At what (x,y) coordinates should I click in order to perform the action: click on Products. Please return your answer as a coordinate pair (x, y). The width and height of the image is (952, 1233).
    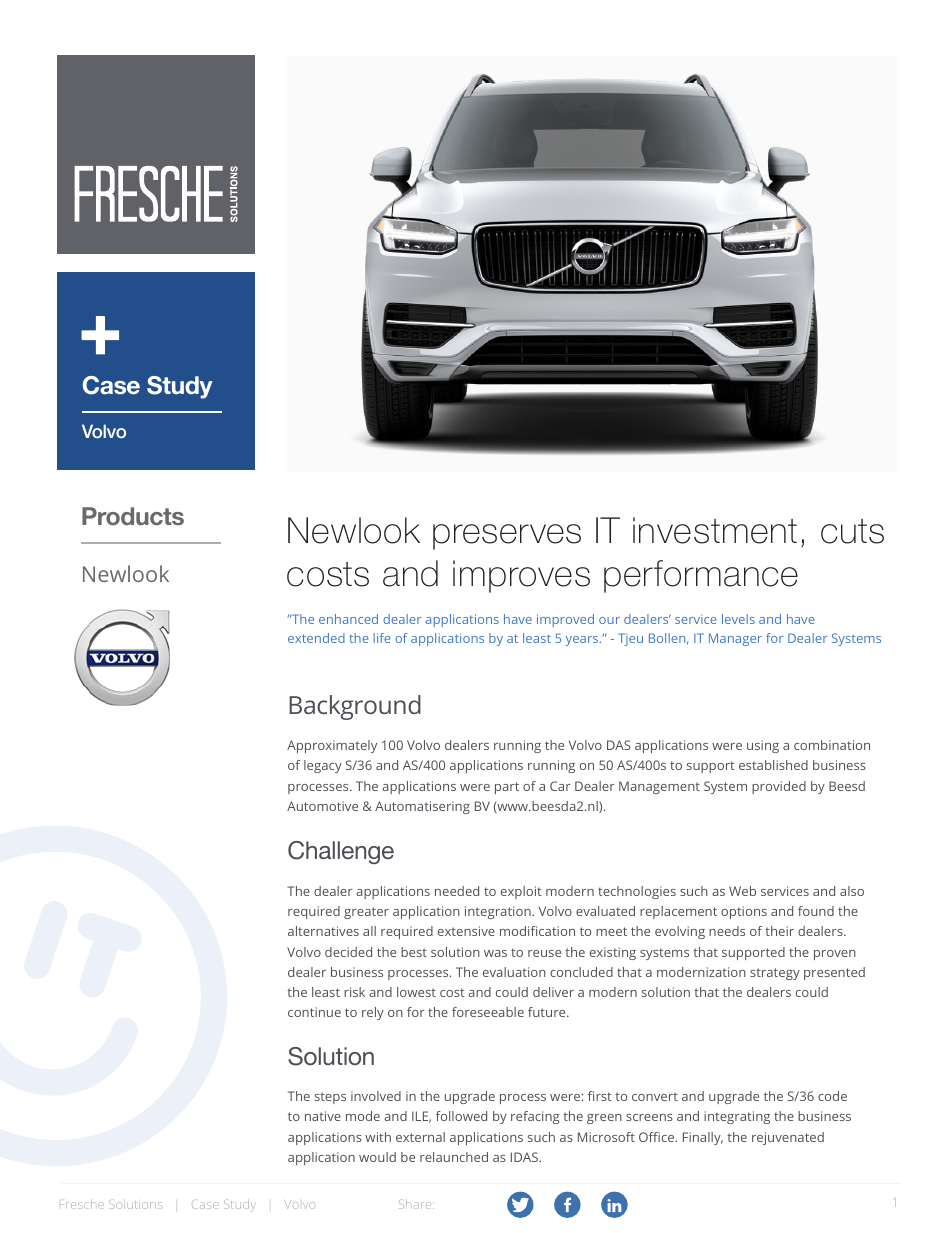
    Looking at the image, I should click on (133, 516).
